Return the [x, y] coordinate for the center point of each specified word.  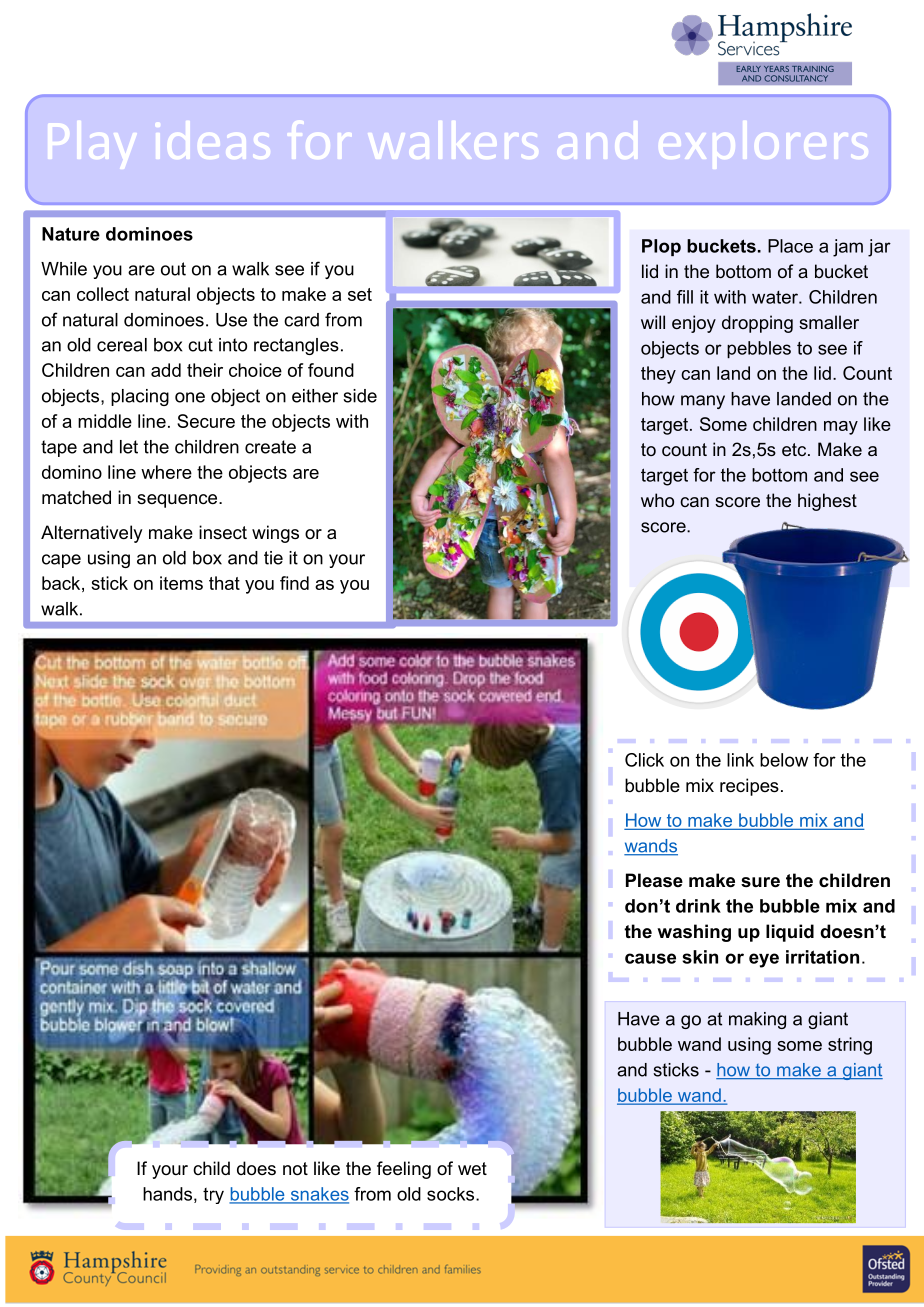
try [213, 1196]
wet [472, 1169]
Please [654, 880]
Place [790, 246]
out [173, 269]
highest [827, 502]
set [360, 294]
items [181, 583]
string [850, 1046]
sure [760, 882]
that [224, 583]
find [294, 583]
